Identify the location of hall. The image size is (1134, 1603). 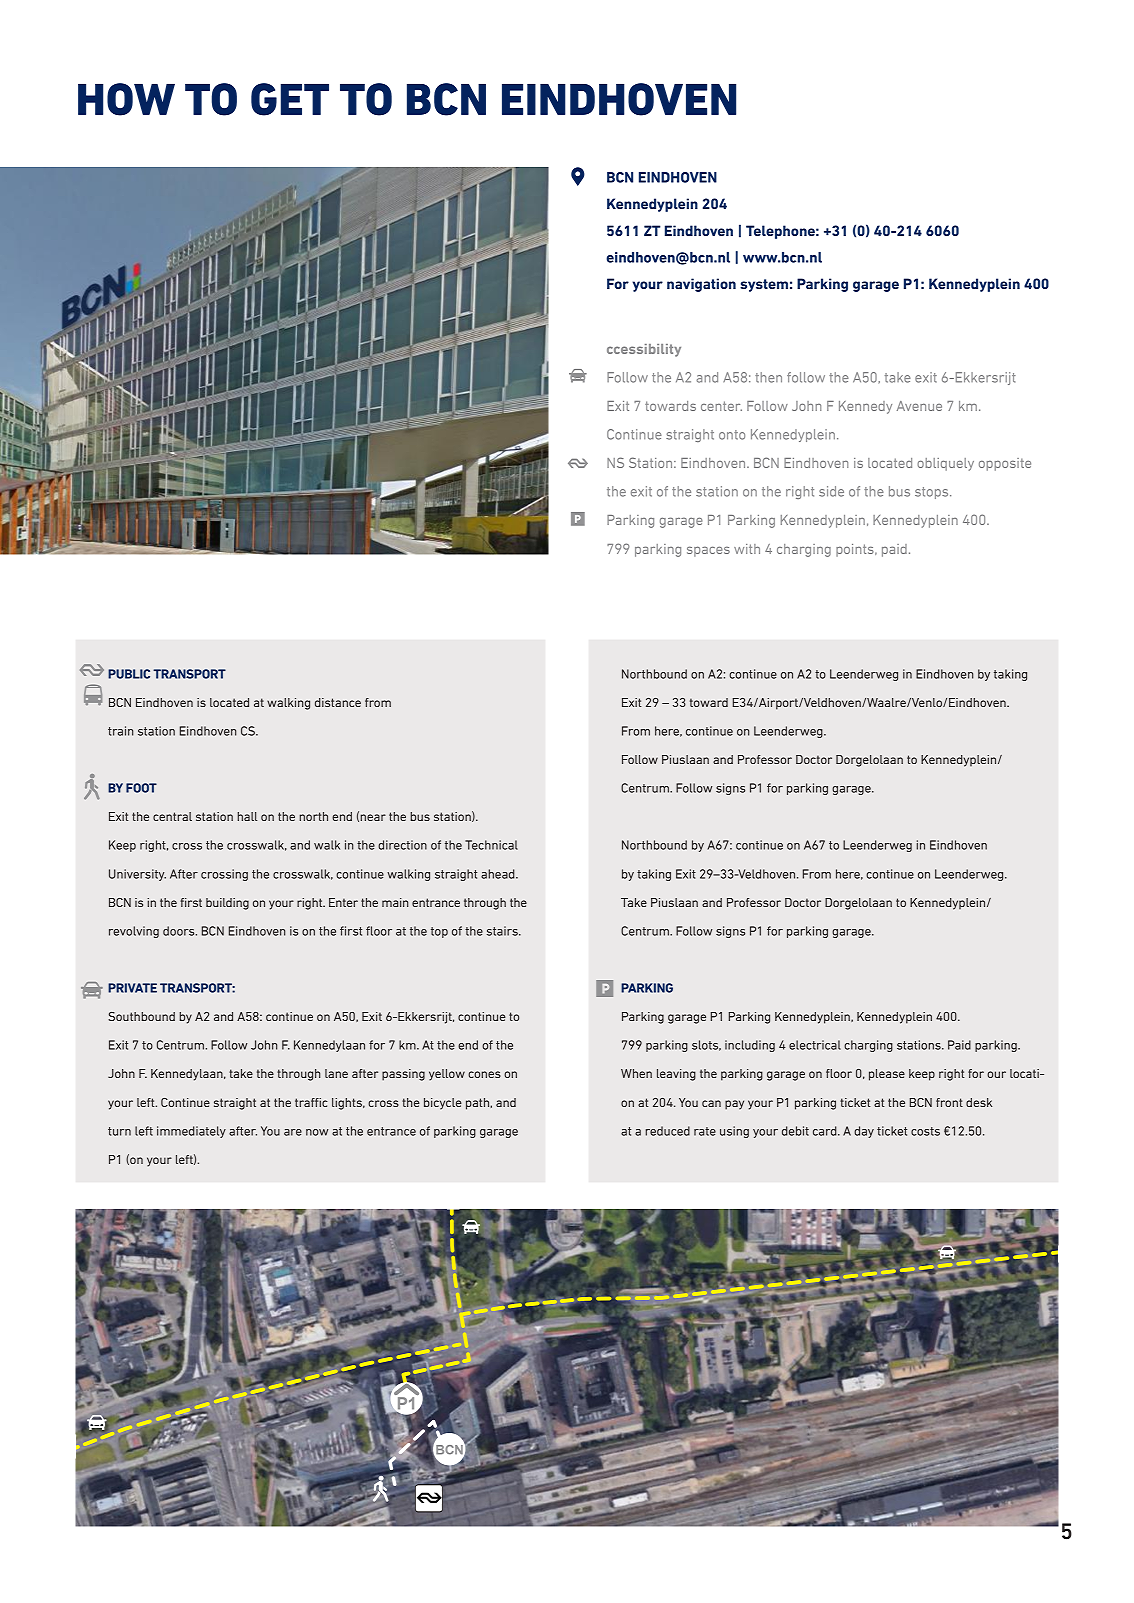
(247, 816).
